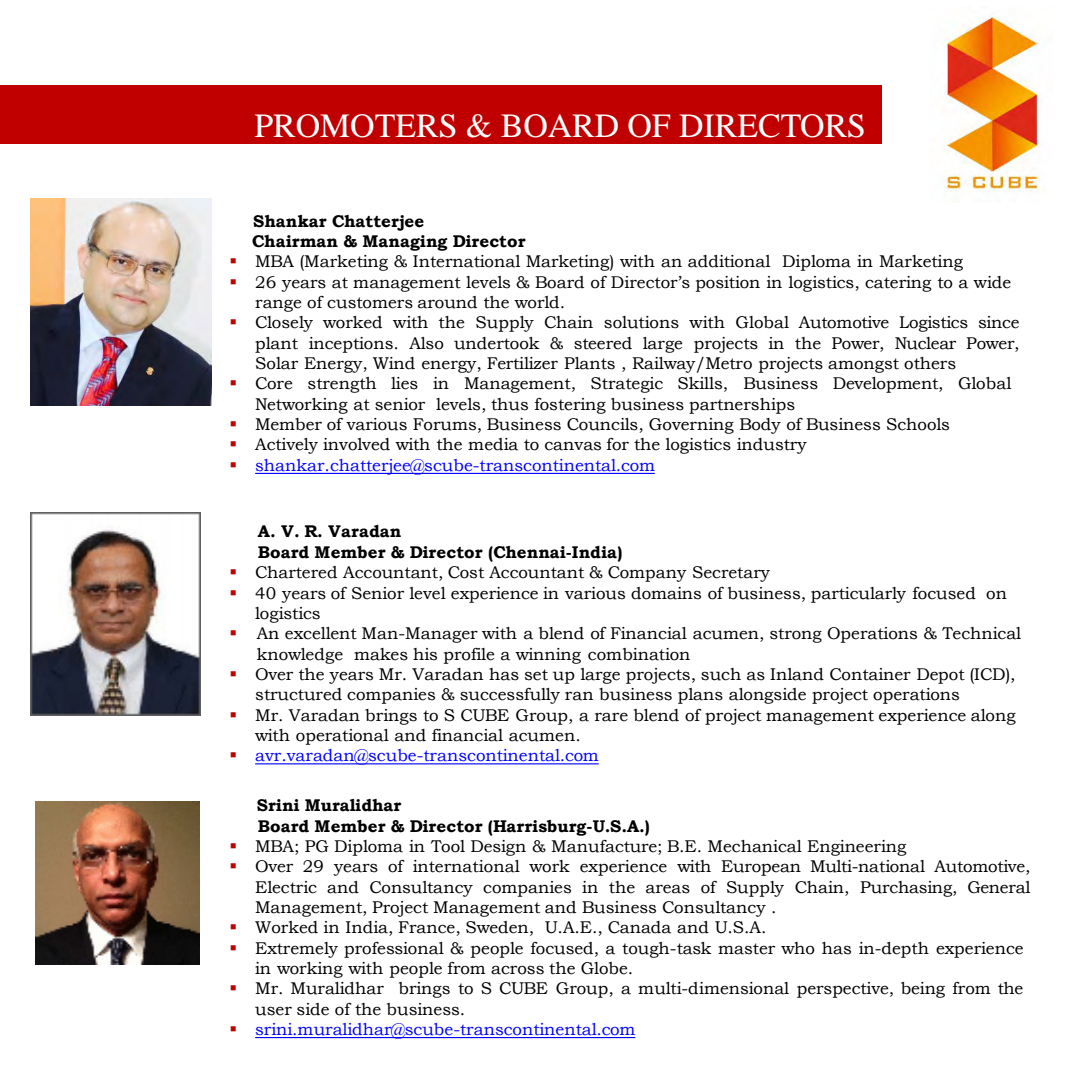  I want to click on catering, so click(898, 284).
